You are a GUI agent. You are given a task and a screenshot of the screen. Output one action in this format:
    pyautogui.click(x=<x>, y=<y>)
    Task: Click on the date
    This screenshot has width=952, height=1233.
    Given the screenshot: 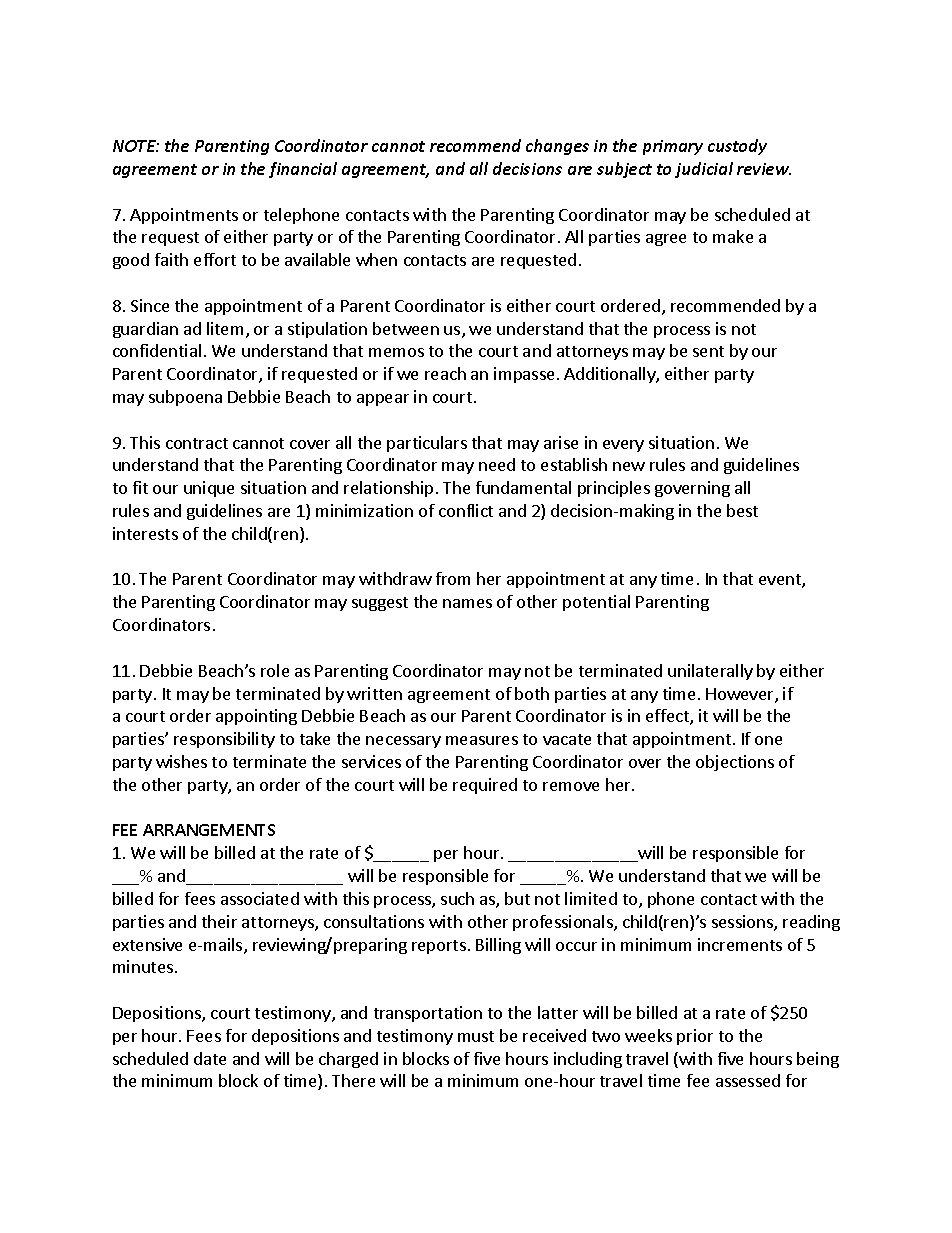 What is the action you would take?
    pyautogui.click(x=210, y=1058)
